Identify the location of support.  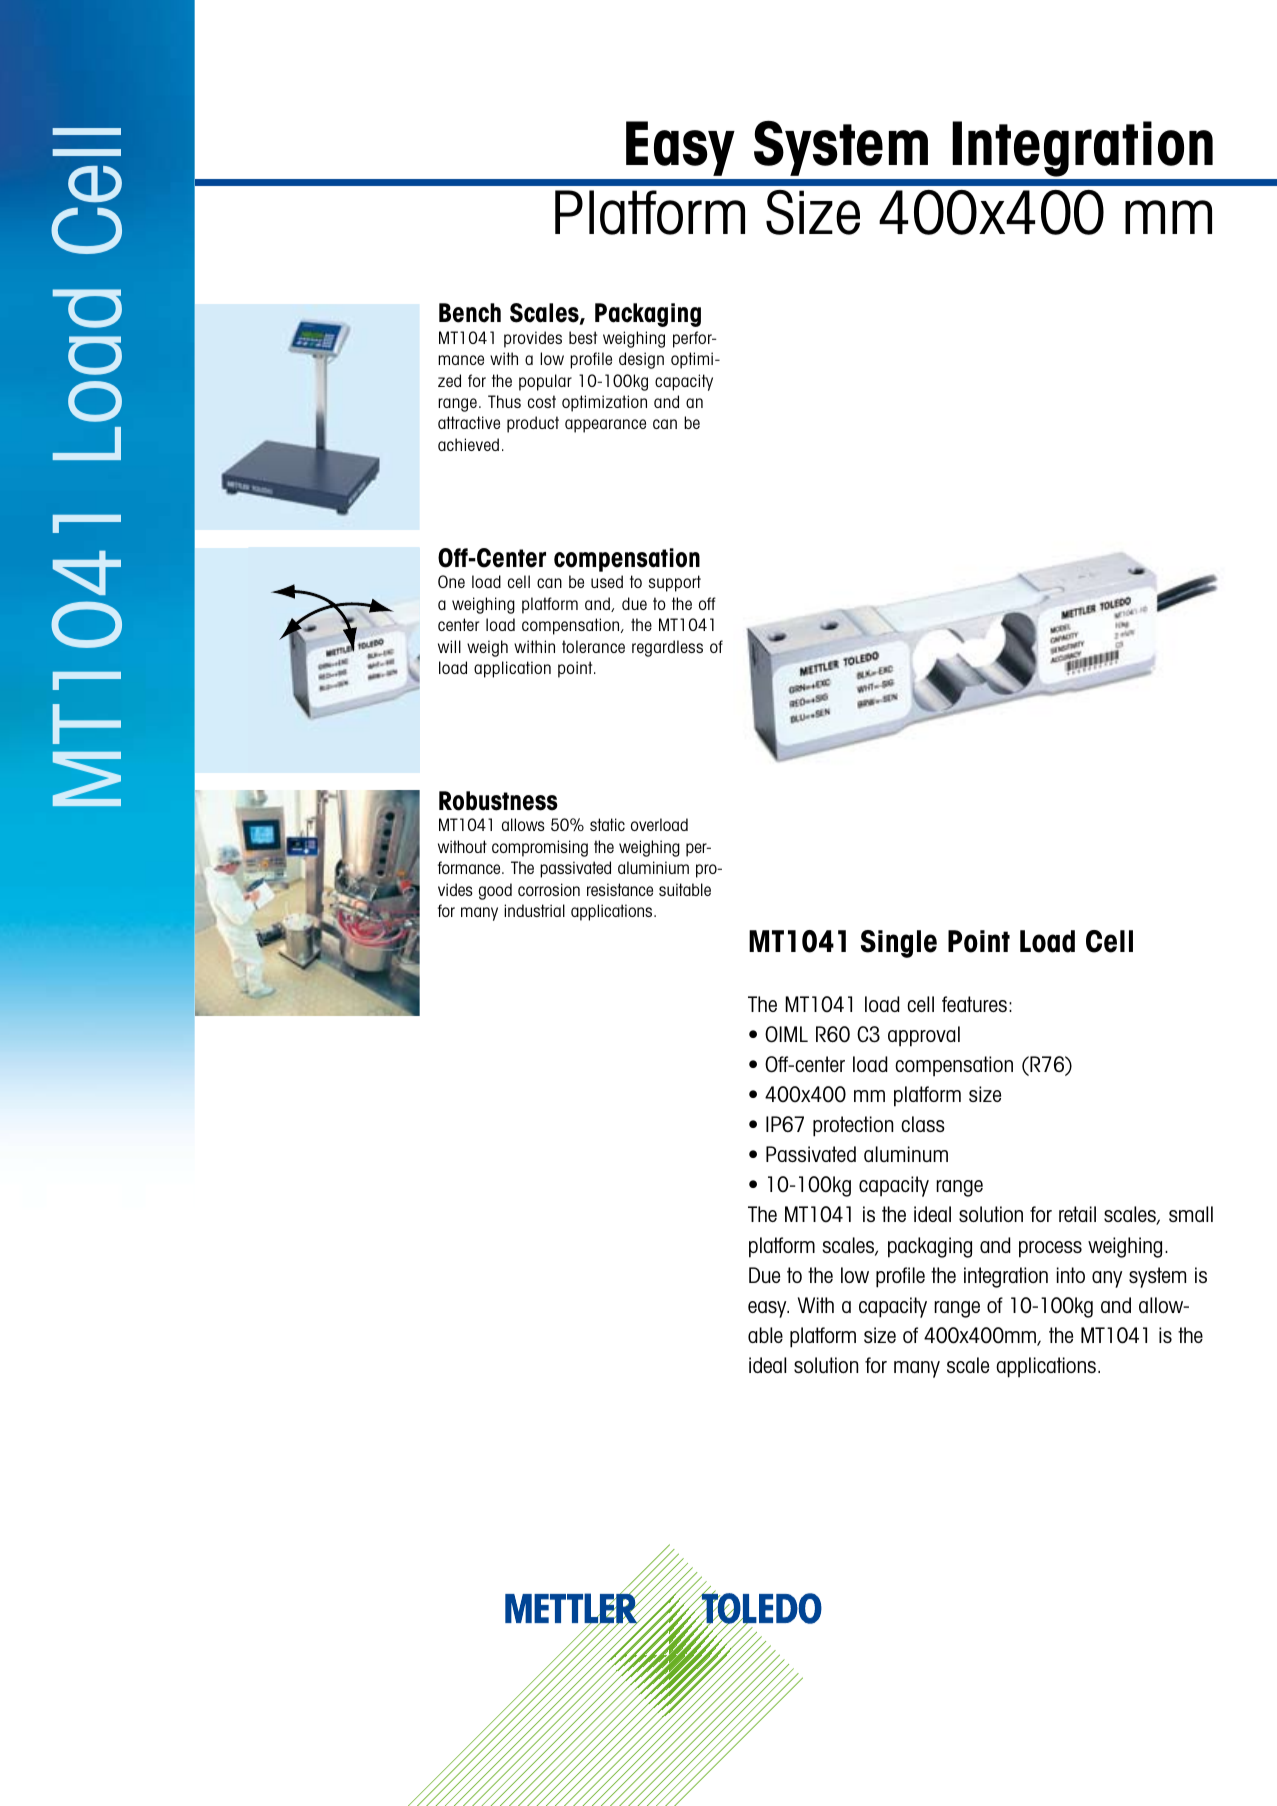
(675, 583).
